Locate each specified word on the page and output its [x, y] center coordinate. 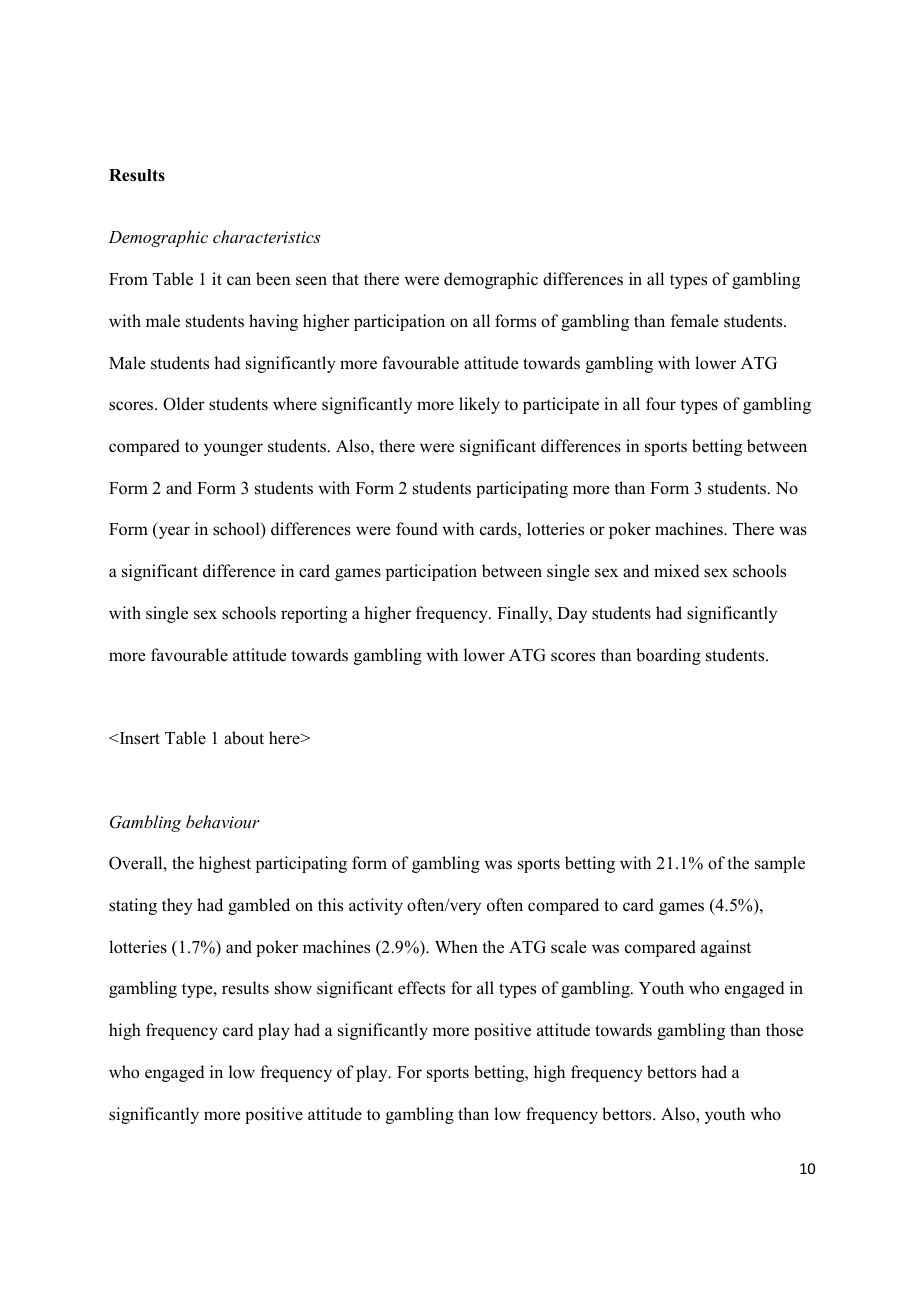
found [417, 529]
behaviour [223, 821]
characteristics [267, 236]
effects [421, 988]
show [293, 988]
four [661, 404]
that [345, 278]
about [244, 738]
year [173, 532]
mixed [677, 571]
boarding [668, 656]
